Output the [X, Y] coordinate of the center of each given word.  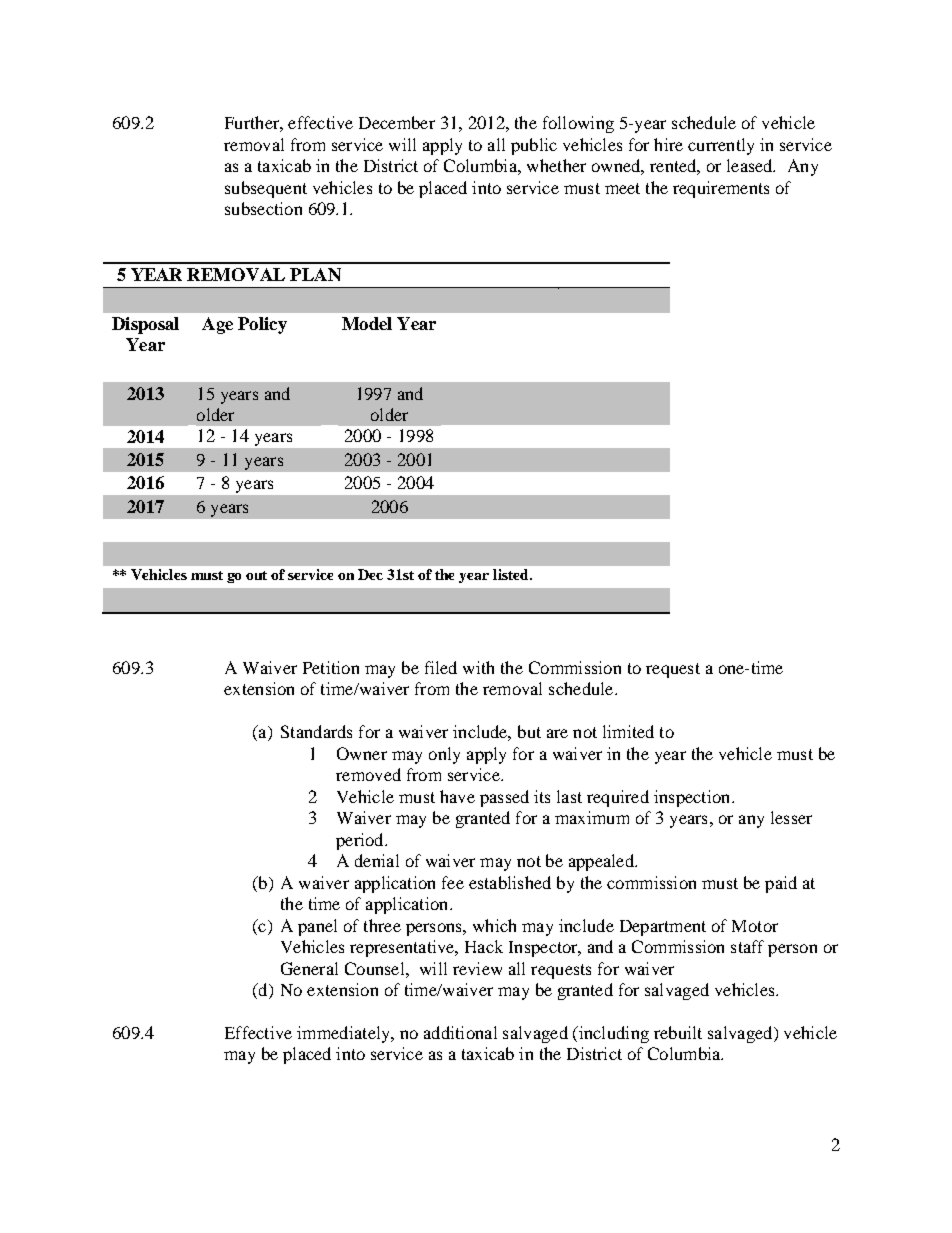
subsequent [266, 189]
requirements [721, 189]
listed [512, 574]
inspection [693, 798]
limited [628, 731]
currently [721, 146]
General [309, 968]
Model [367, 323]
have [457, 796]
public [534, 146]
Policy [262, 325]
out [256, 575]
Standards [316, 731]
